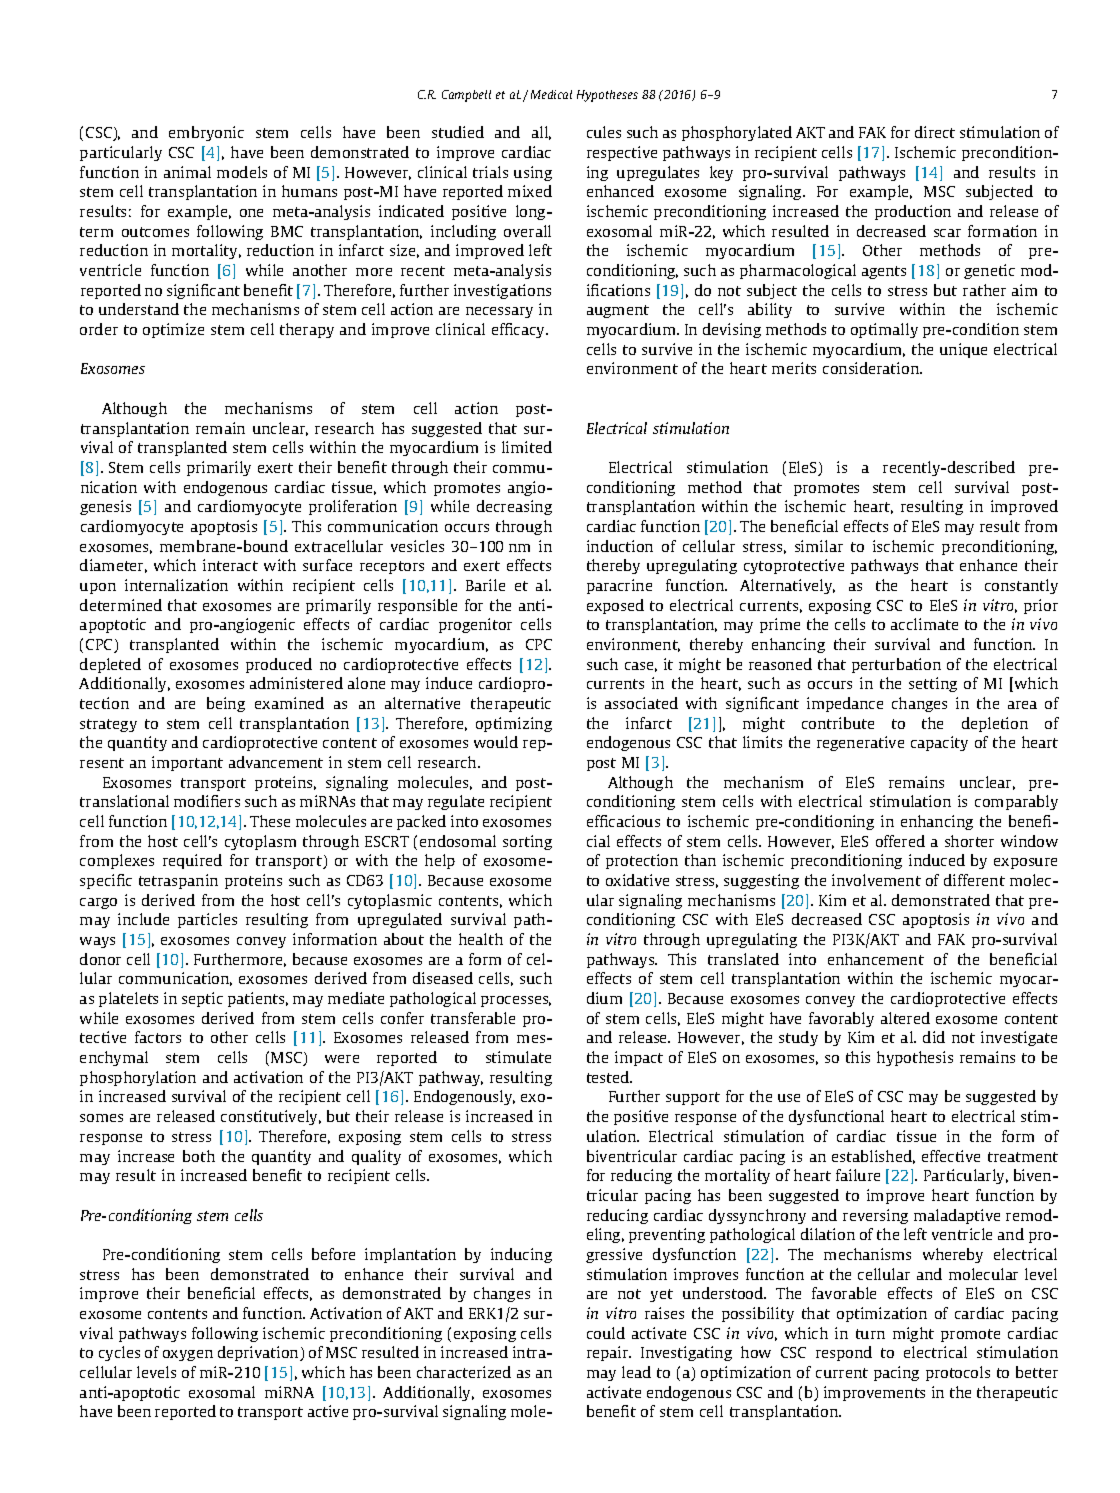 This screenshot has height=1493, width=1120. I want to click on direct, so click(935, 132).
